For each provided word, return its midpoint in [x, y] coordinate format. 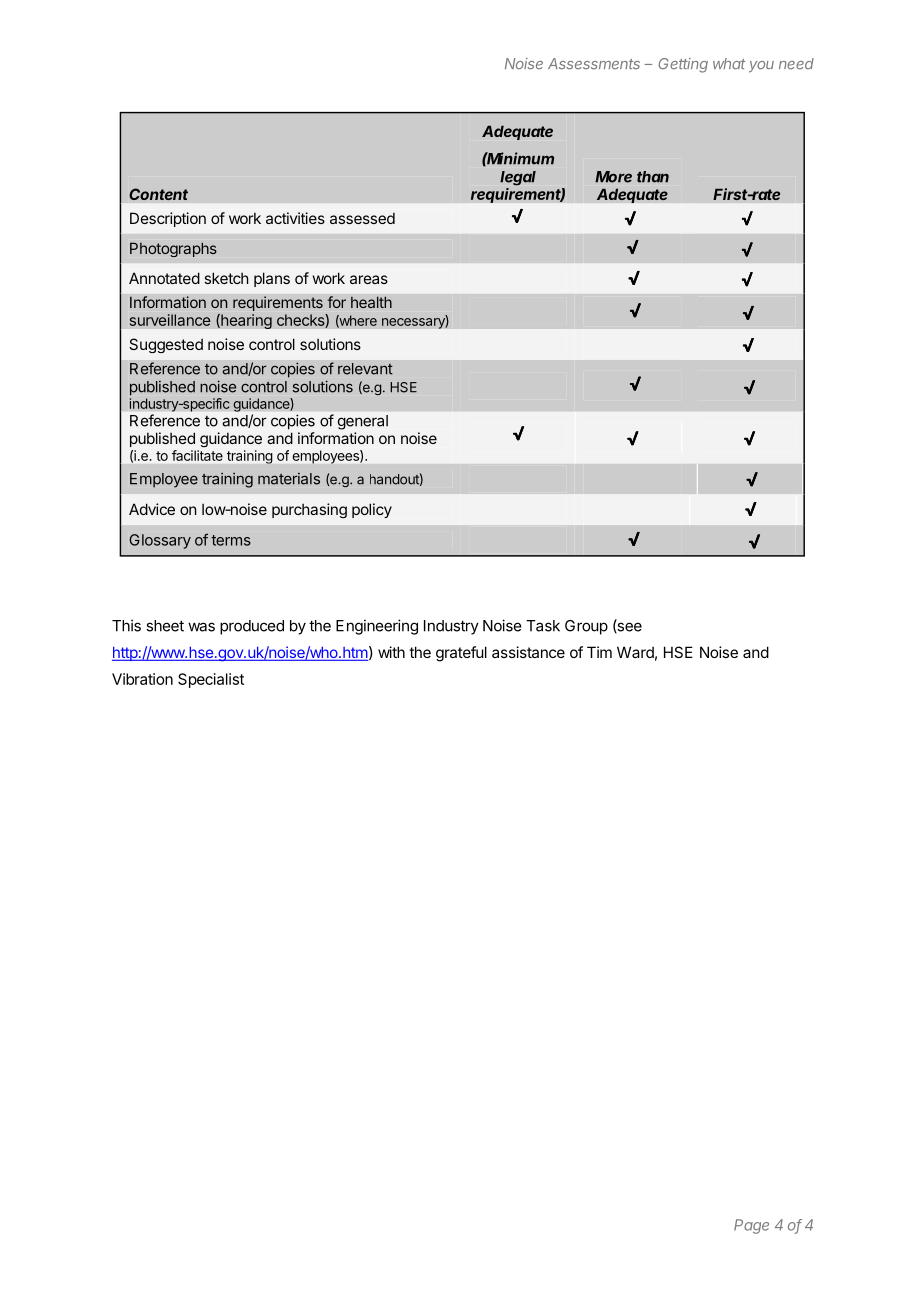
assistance [528, 652]
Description [168, 219]
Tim [599, 652]
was [201, 627]
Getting [683, 65]
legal [518, 178]
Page [751, 1226]
